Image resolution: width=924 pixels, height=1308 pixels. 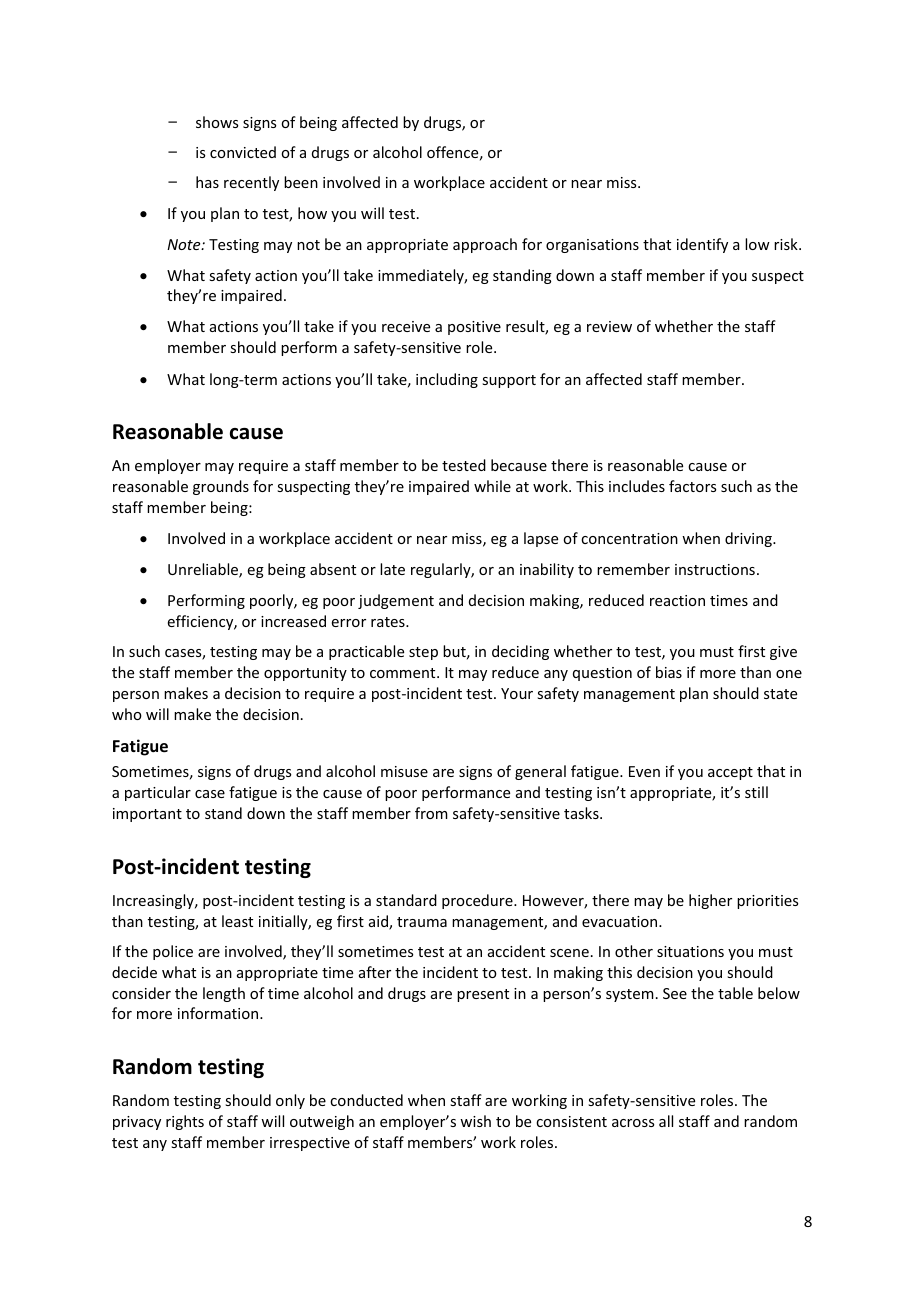 What do you see at coordinates (485, 245) in the image?
I see `approach` at bounding box center [485, 245].
